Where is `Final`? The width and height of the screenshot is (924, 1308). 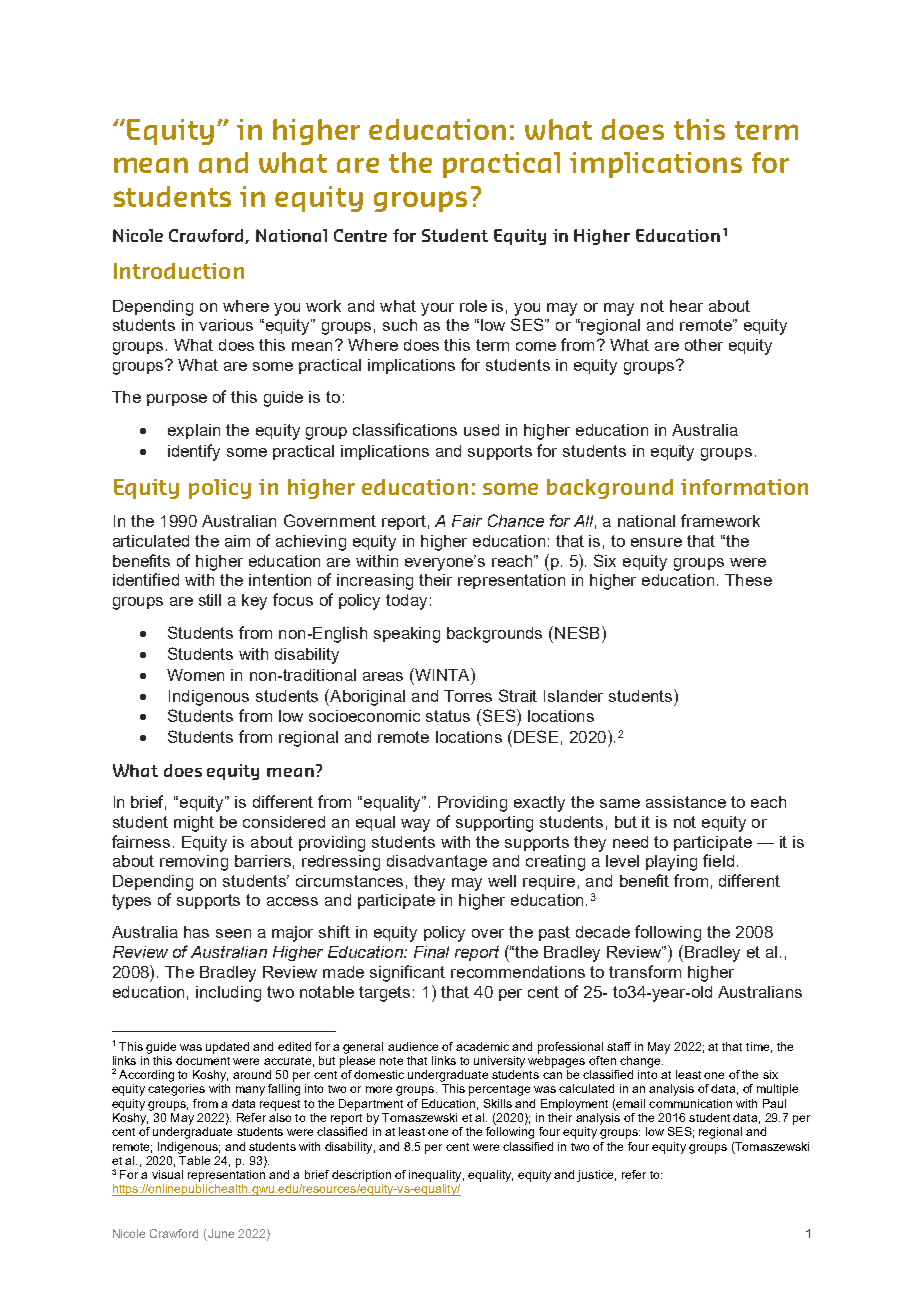
Final is located at coordinates (431, 952).
